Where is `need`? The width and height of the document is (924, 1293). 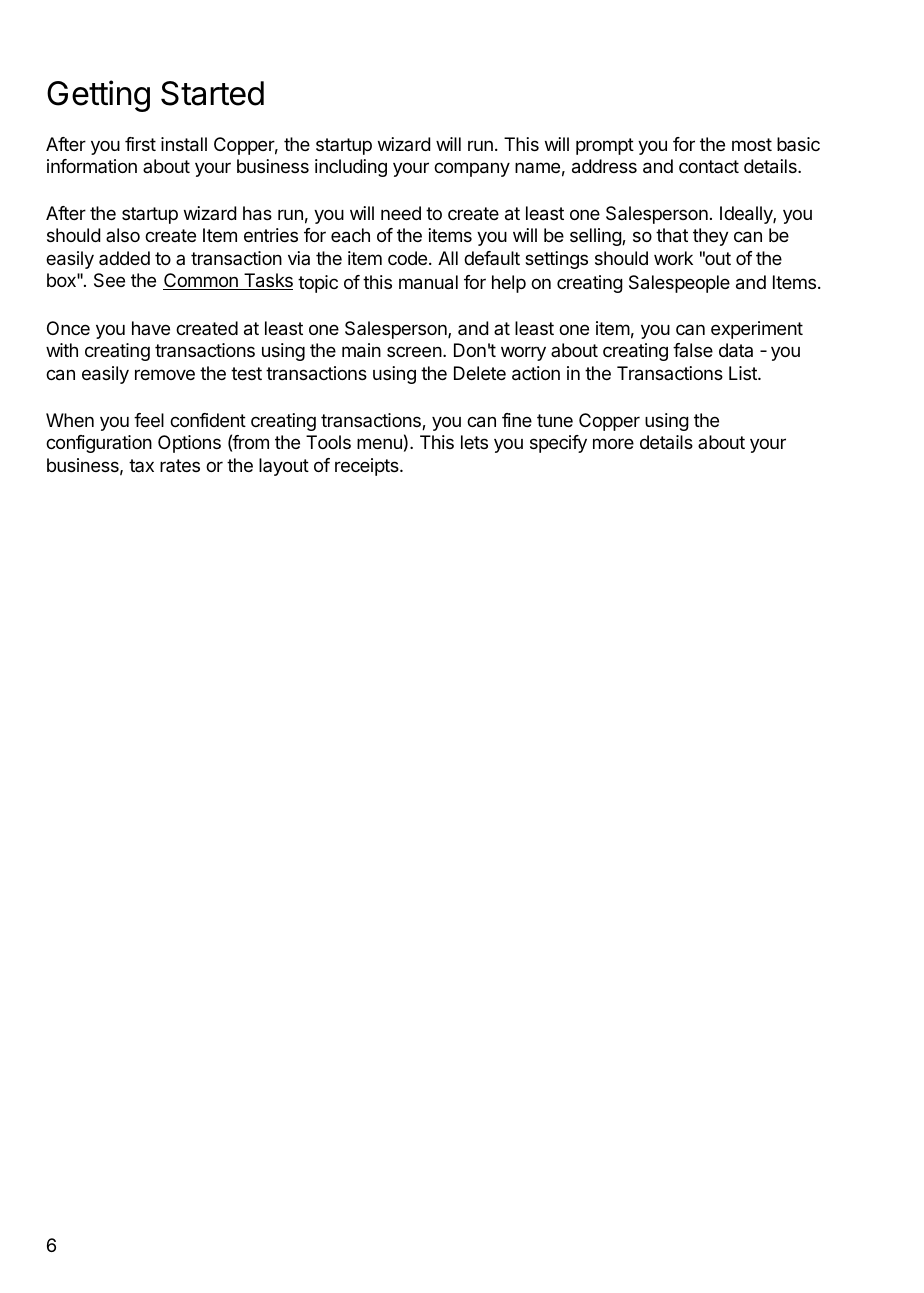
need is located at coordinates (401, 213).
